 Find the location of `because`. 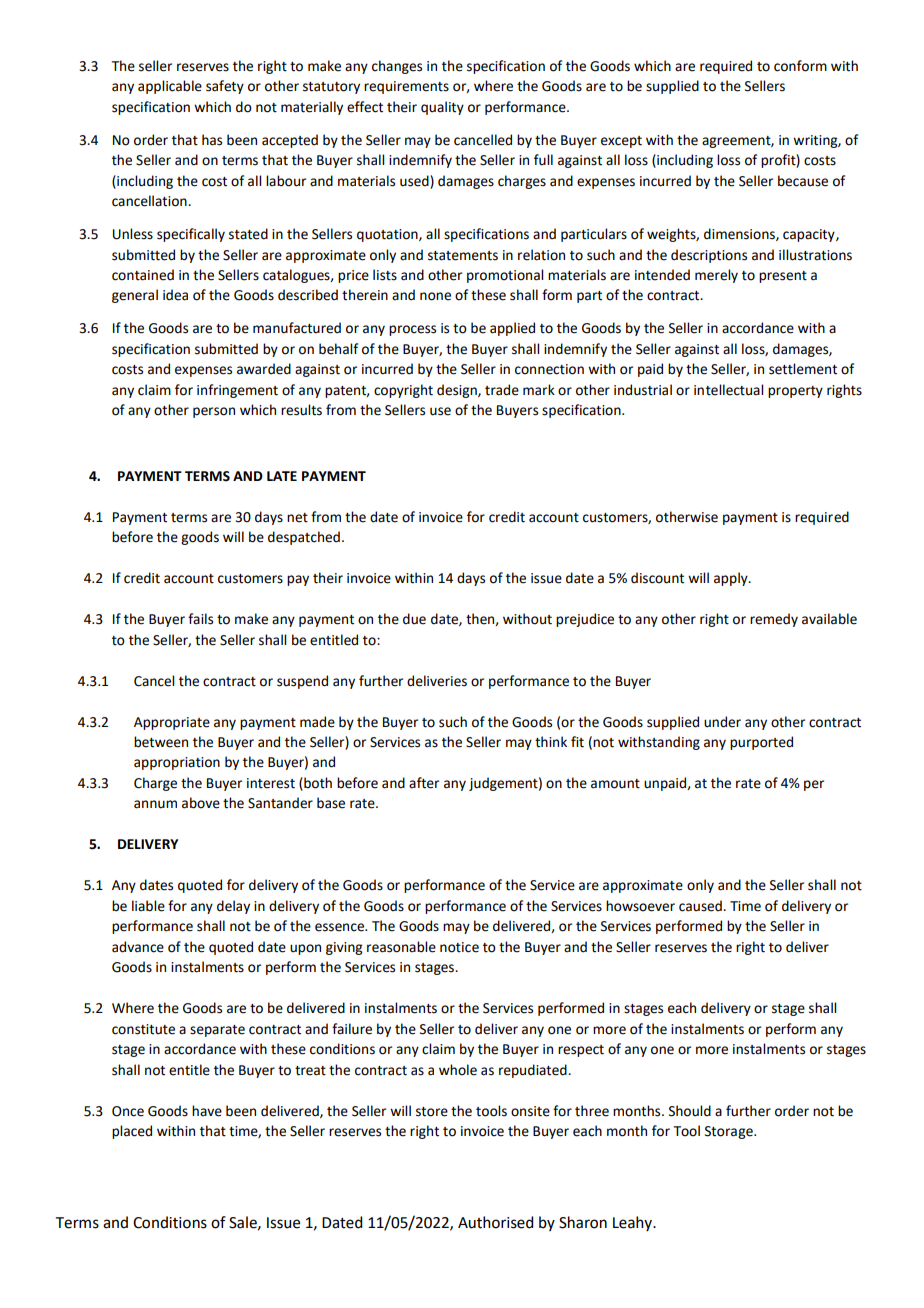

because is located at coordinates (803, 181).
